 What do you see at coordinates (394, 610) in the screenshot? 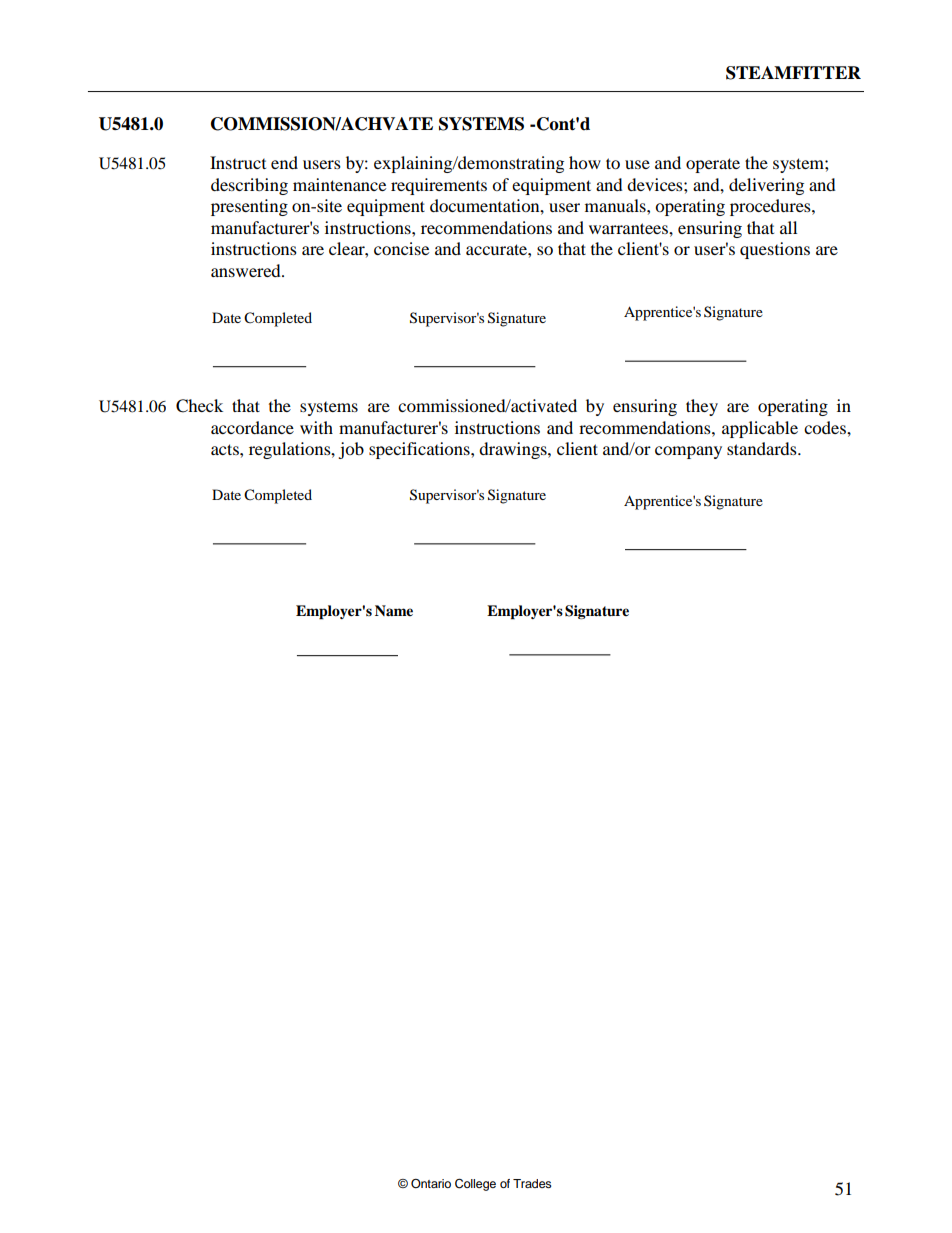
I see `Name` at bounding box center [394, 610].
